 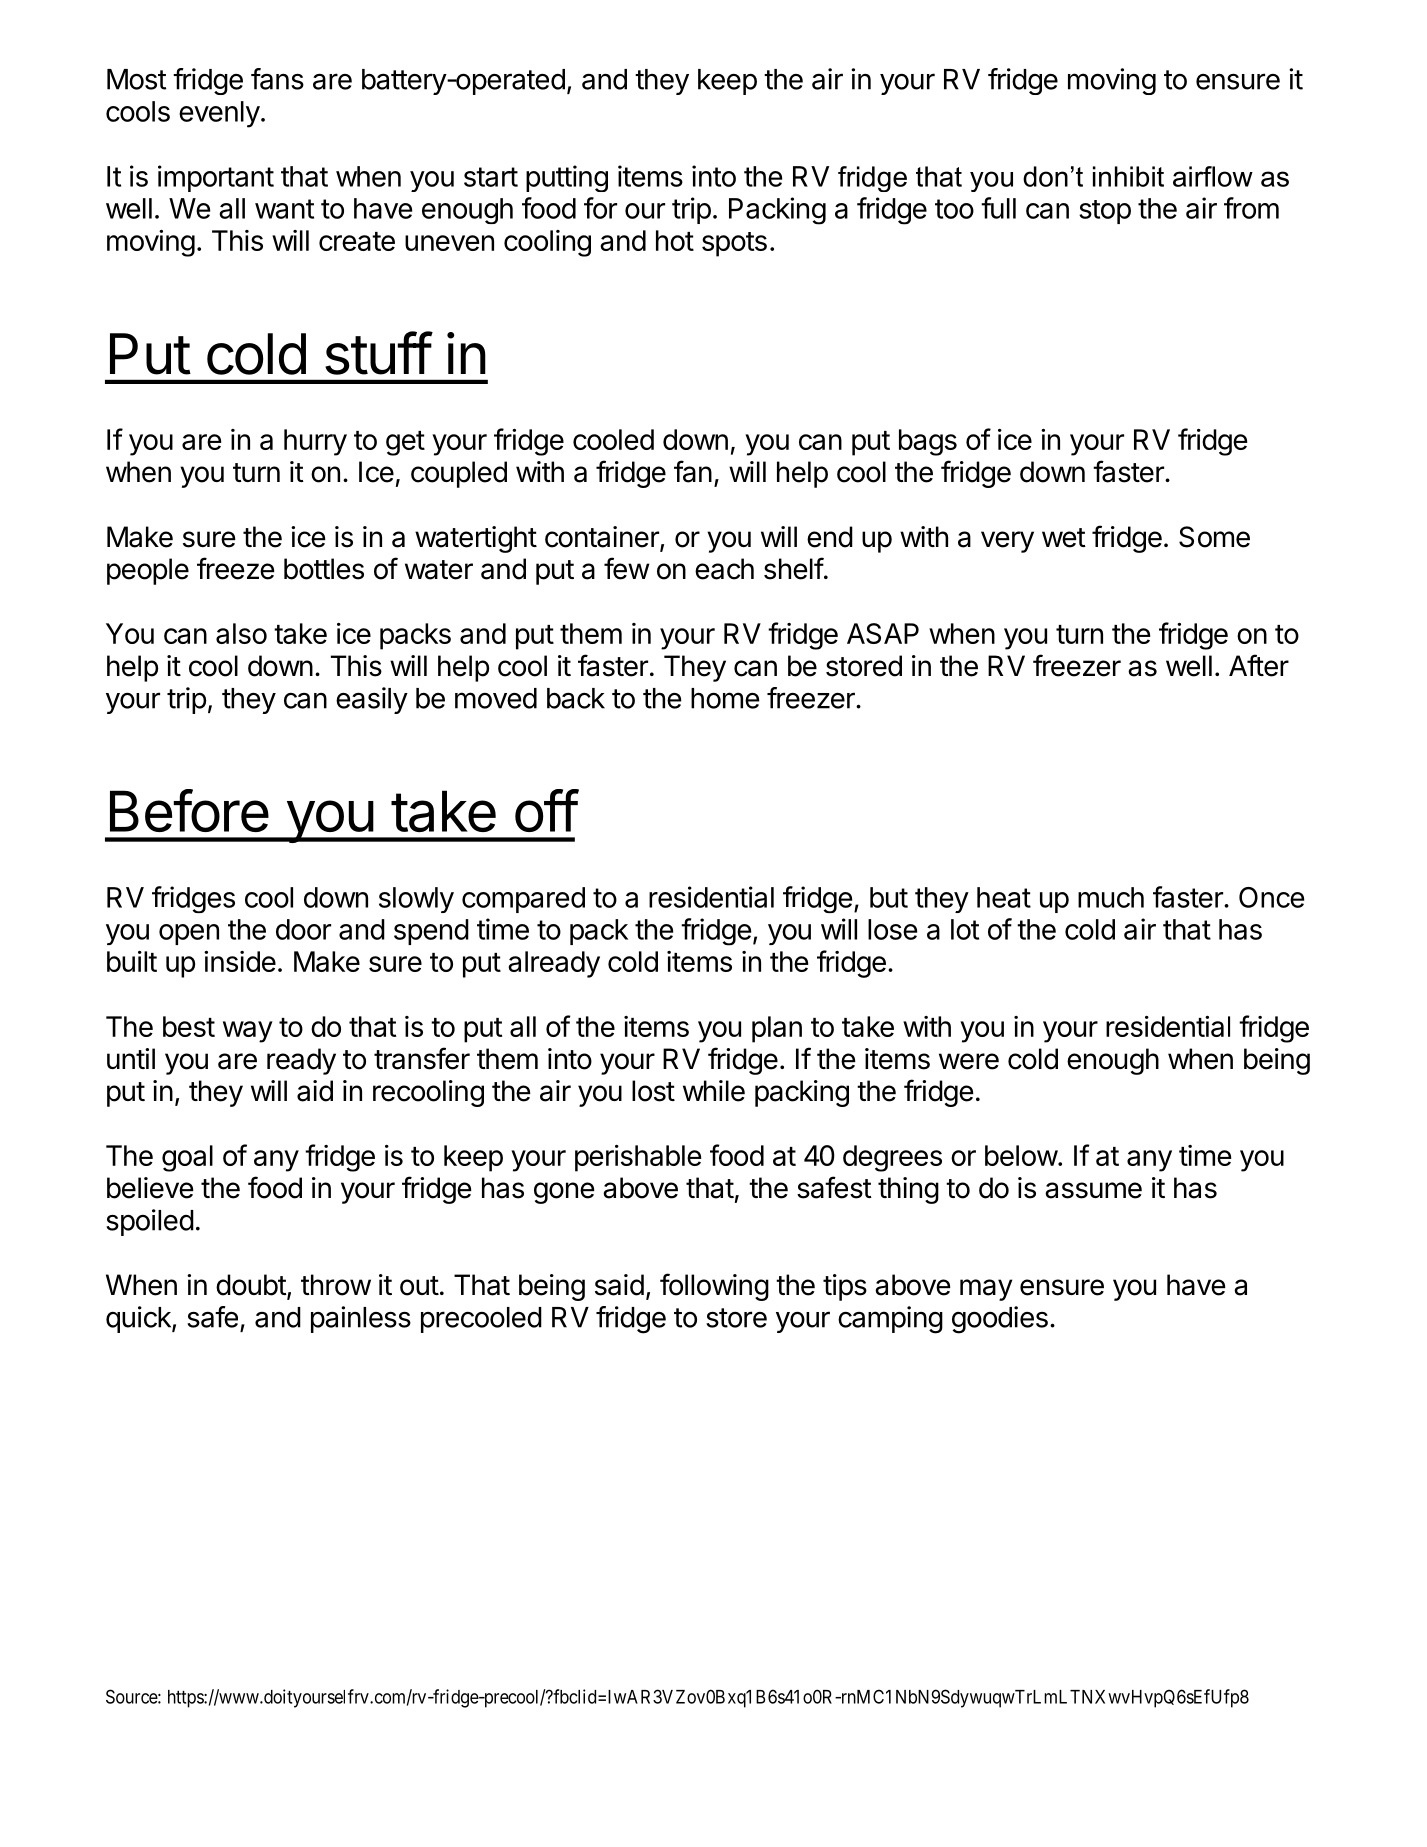 I want to click on putting, so click(x=567, y=178).
